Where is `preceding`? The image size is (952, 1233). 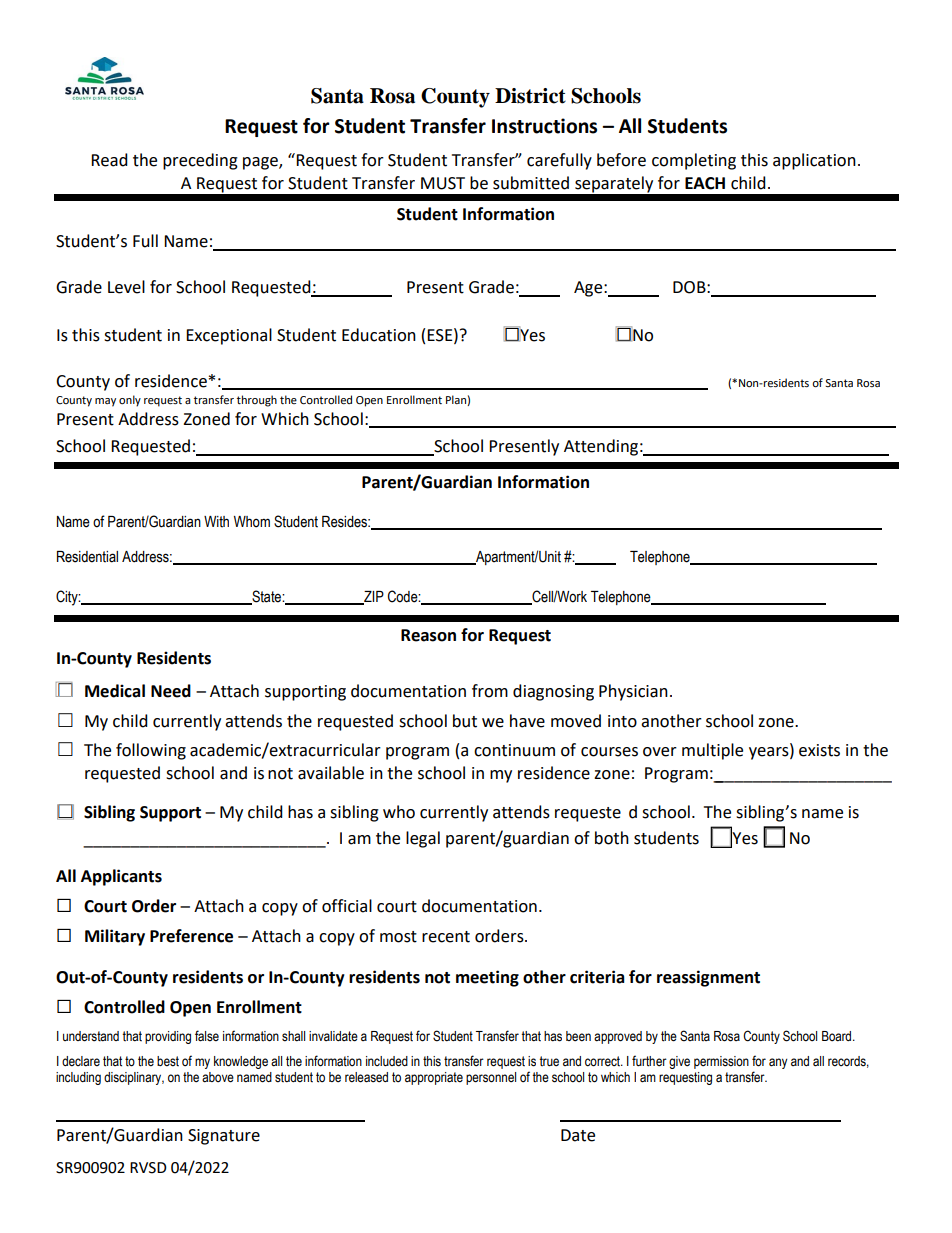
preceding is located at coordinates (200, 161).
